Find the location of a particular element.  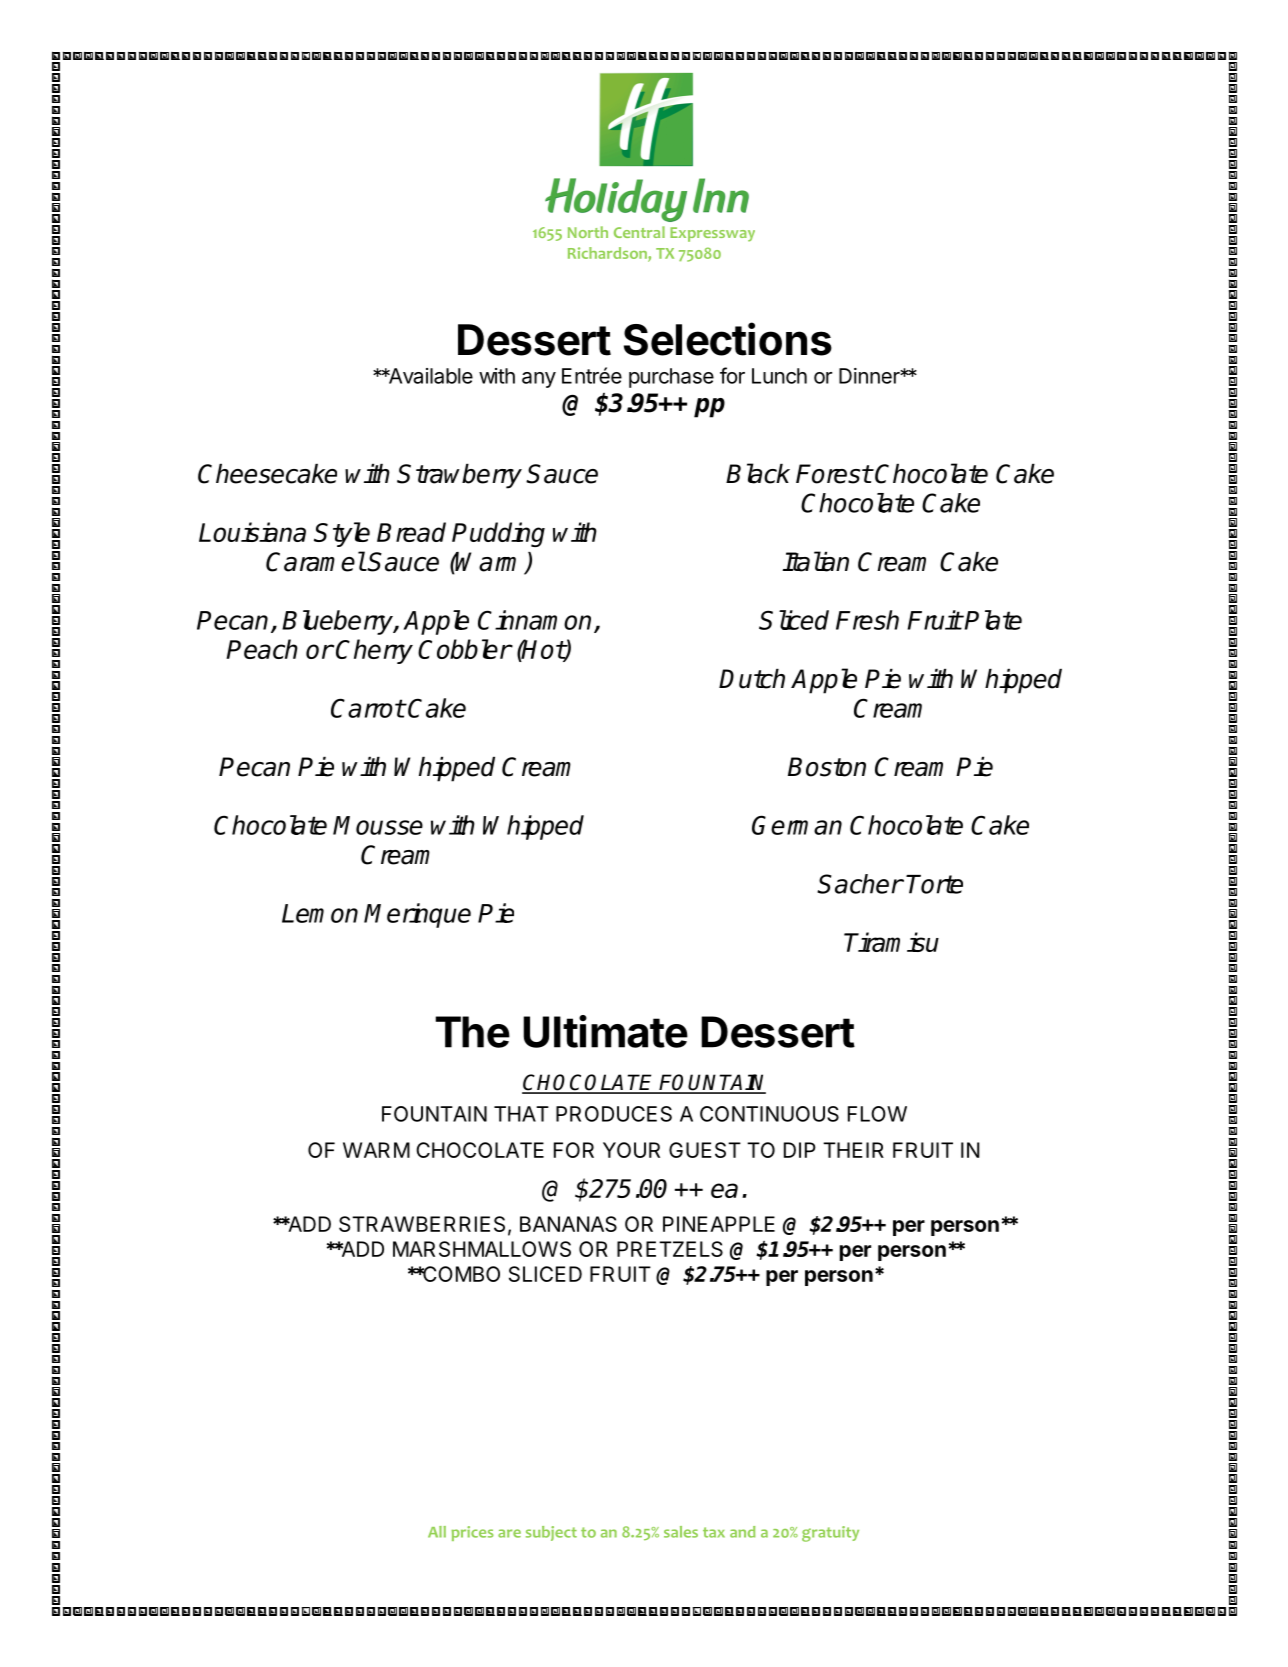

STRAWBERRIES is located at coordinates (422, 1224).
